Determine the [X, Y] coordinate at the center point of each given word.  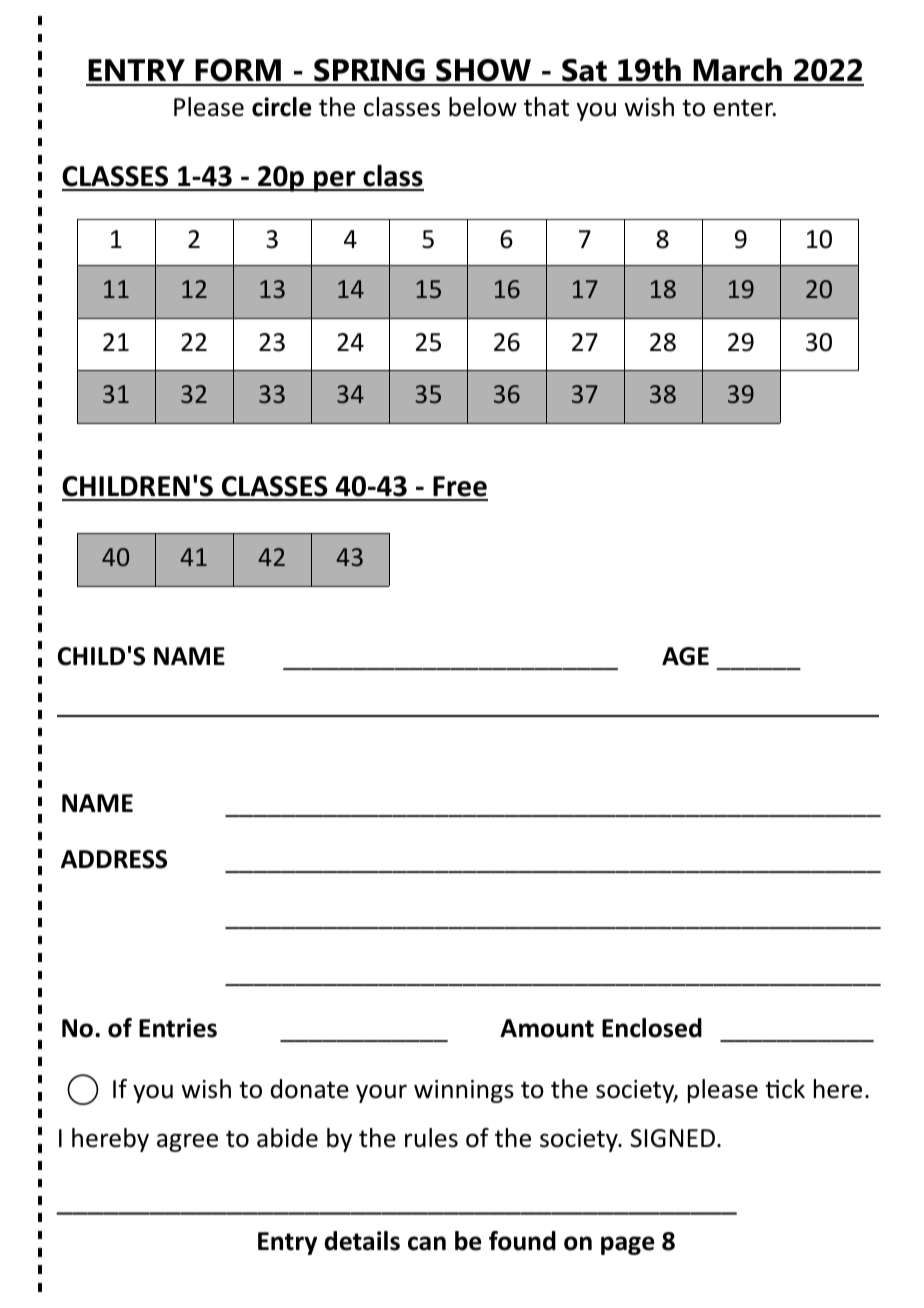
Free [459, 488]
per [335, 181]
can [427, 1243]
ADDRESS [114, 859]
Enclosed [652, 1028]
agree [187, 1142]
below [483, 107]
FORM [238, 72]
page [628, 1245]
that [546, 107]
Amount [547, 1028]
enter [744, 108]
